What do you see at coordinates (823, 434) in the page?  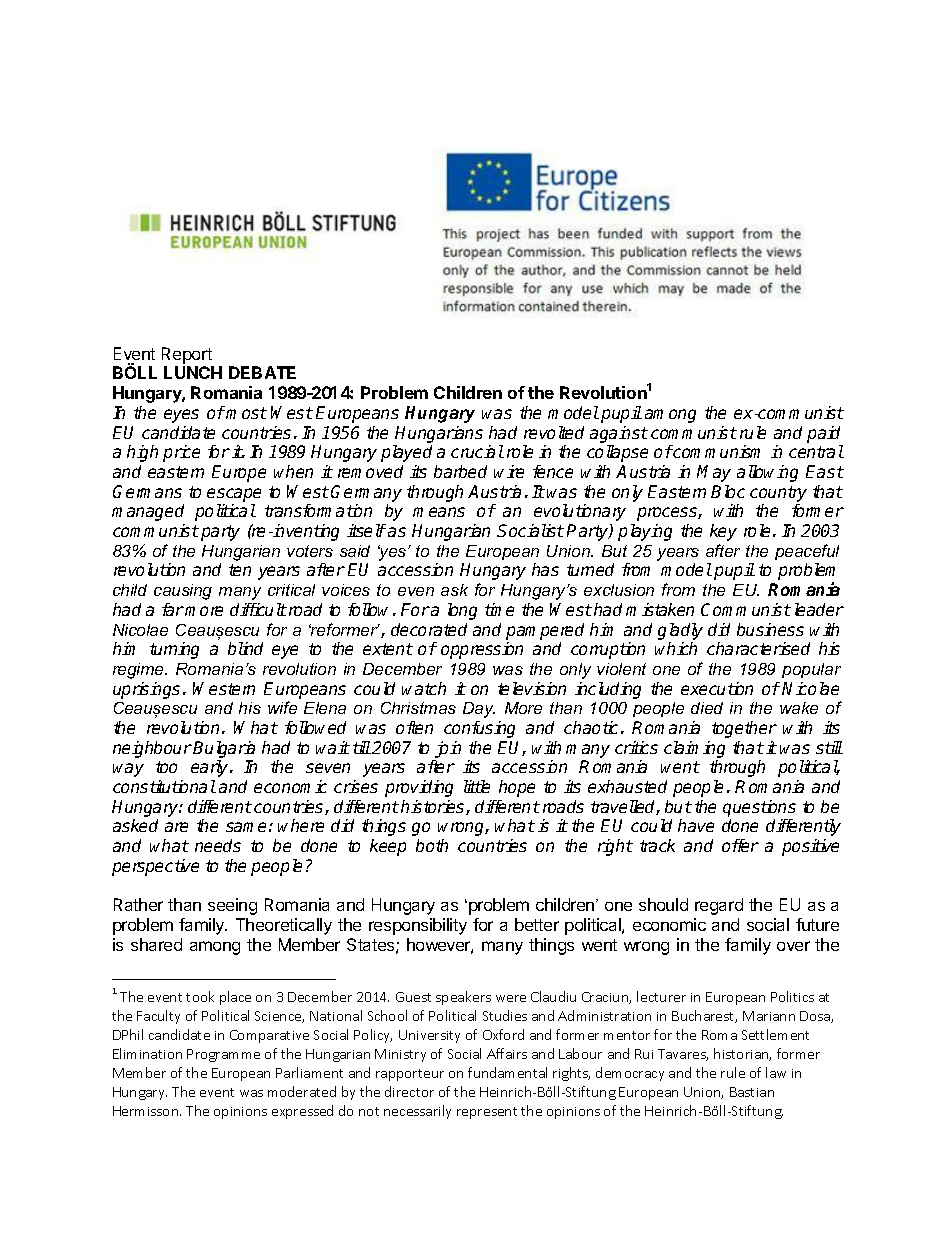 I see `paid` at bounding box center [823, 434].
